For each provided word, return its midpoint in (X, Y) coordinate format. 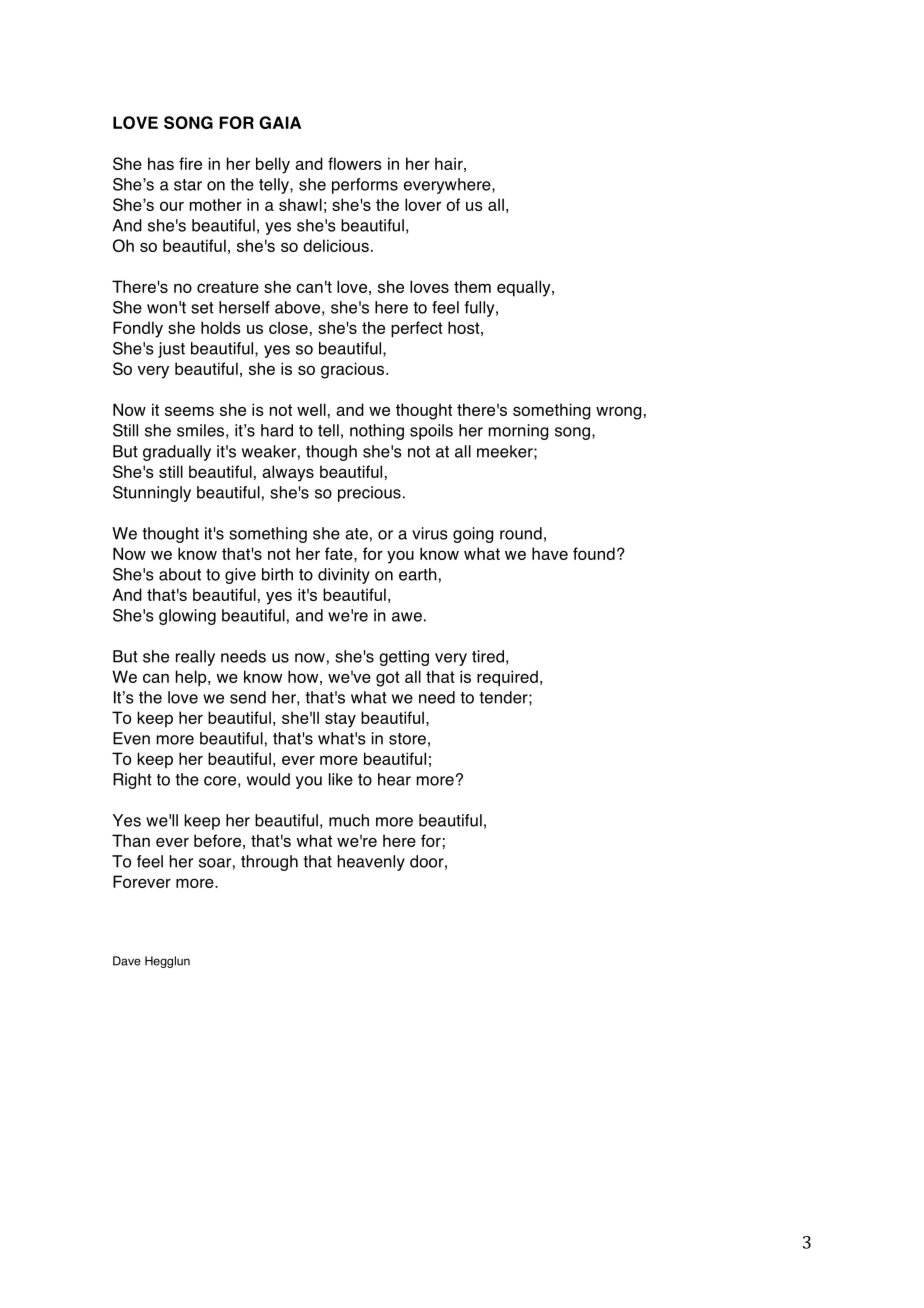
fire (190, 163)
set (202, 308)
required (507, 678)
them (472, 286)
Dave (127, 961)
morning (518, 432)
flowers (355, 163)
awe (407, 617)
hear (394, 779)
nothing (377, 432)
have (550, 553)
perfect (417, 329)
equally (525, 288)
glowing (187, 617)
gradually (177, 453)
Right (132, 781)
